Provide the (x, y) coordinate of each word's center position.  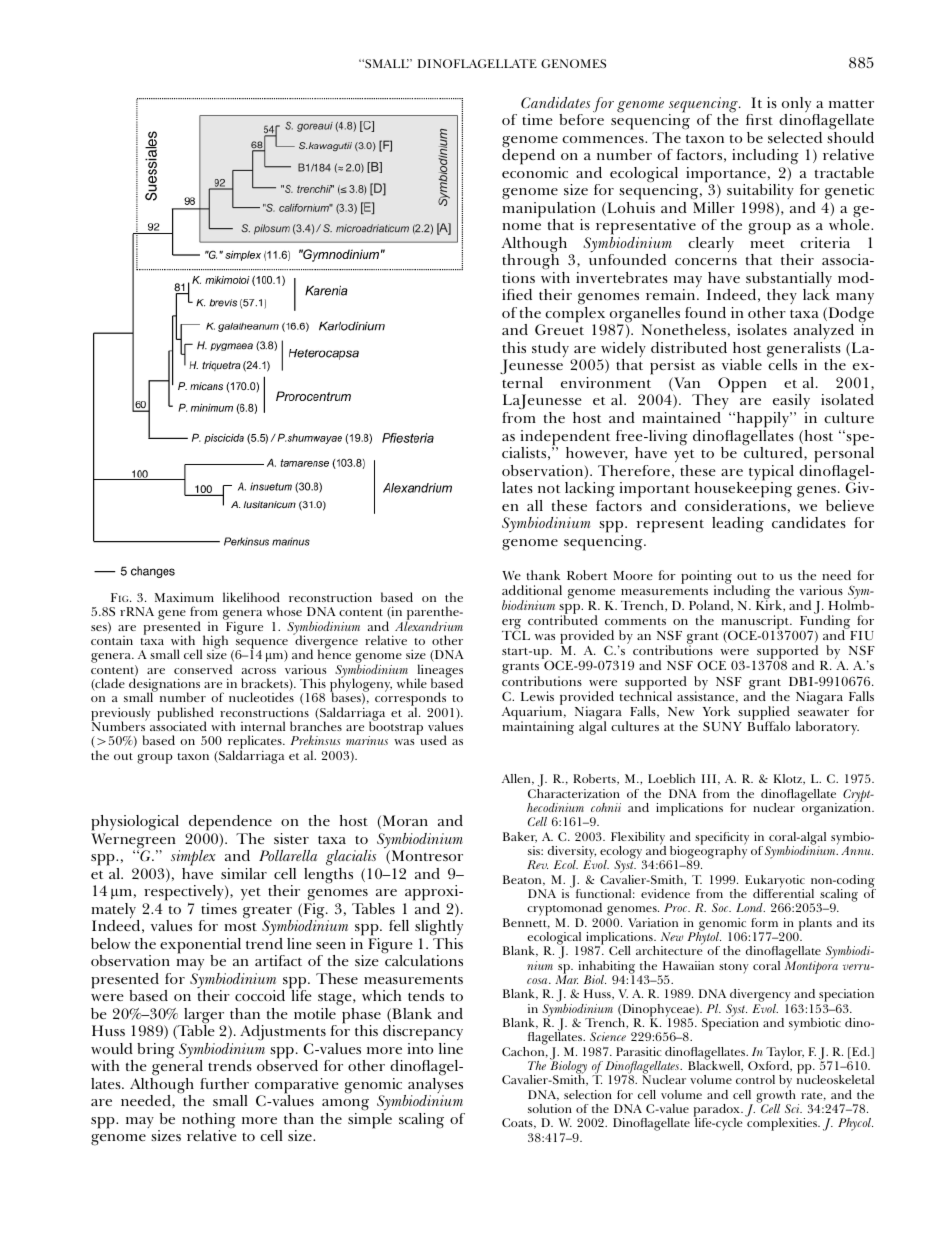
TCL (516, 635)
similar (244, 873)
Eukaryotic (775, 882)
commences (604, 139)
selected (795, 137)
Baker (520, 837)
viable (742, 364)
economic (535, 172)
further (224, 1083)
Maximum (184, 597)
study (550, 349)
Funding (826, 622)
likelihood (251, 597)
